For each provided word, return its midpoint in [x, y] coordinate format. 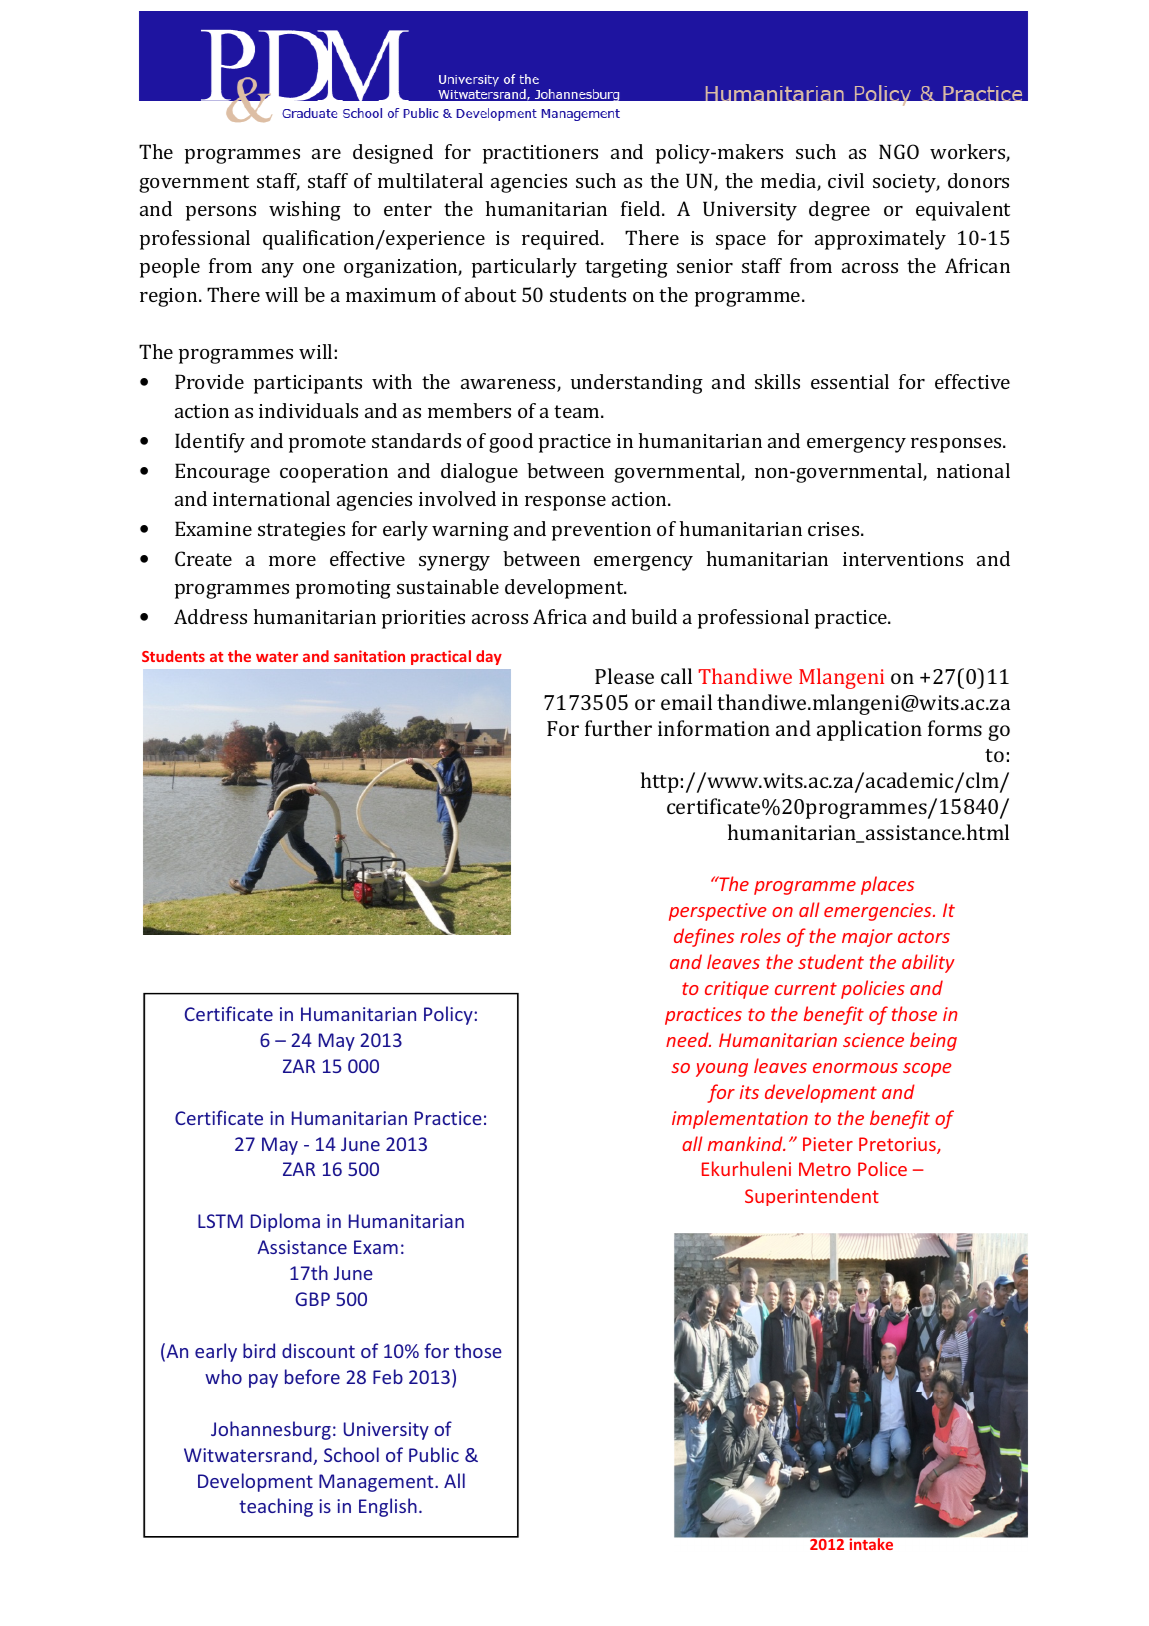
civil [846, 180]
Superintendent [812, 1197]
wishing [305, 211]
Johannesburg [271, 1430]
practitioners [540, 154]
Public [434, 1454]
